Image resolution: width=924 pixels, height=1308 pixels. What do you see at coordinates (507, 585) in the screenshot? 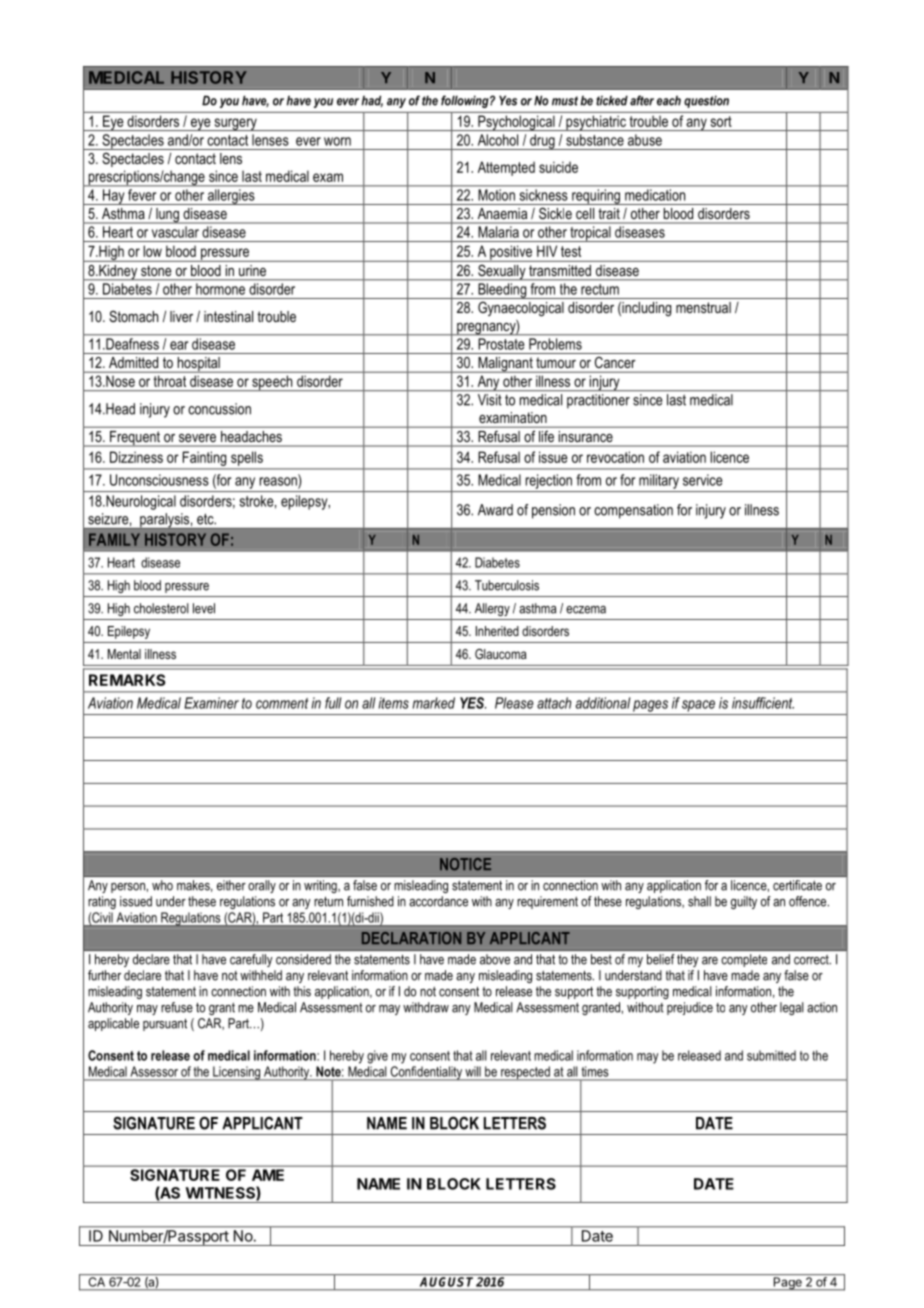
I see `Tuberculosis` at bounding box center [507, 585].
